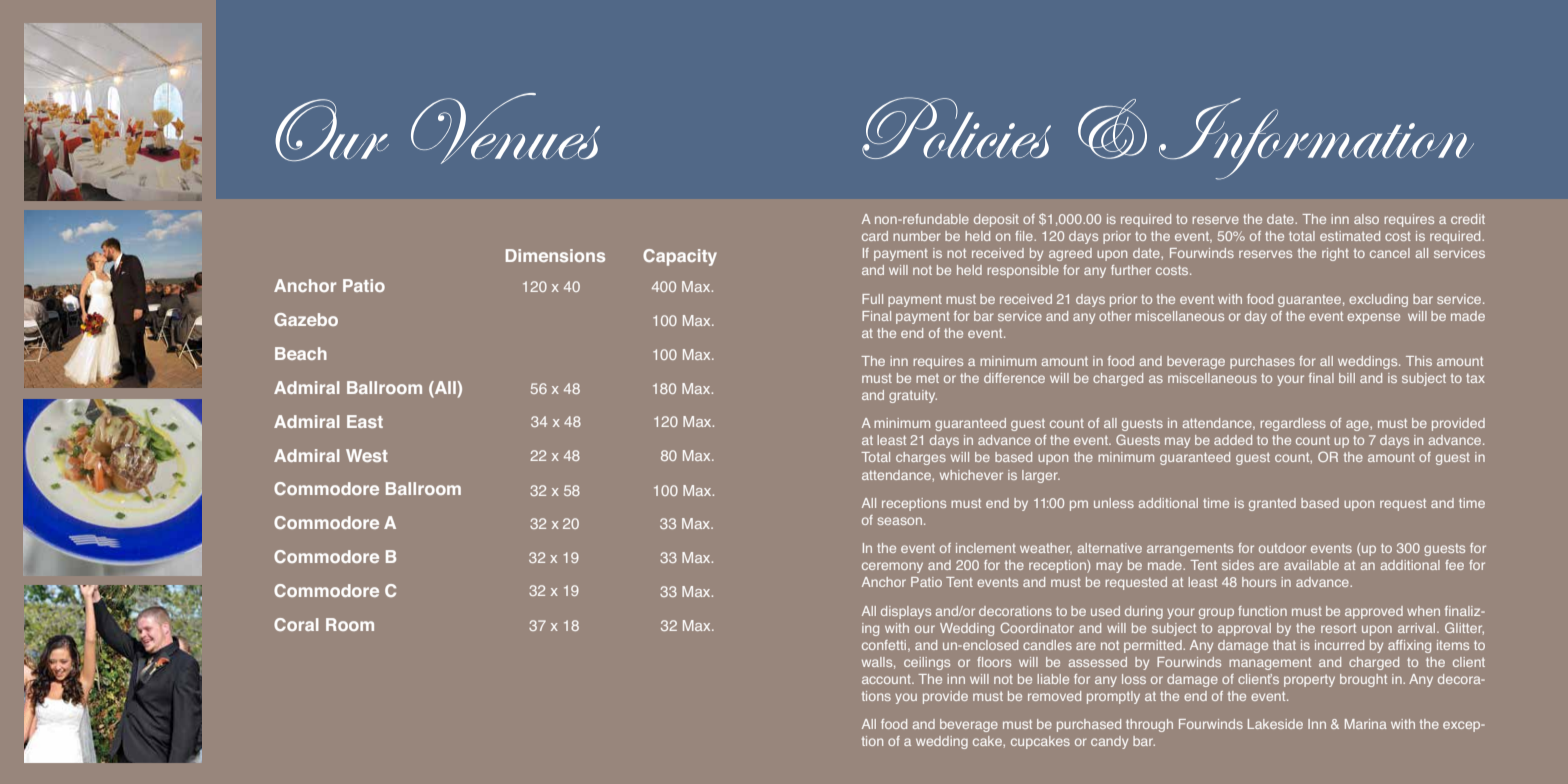  Describe the element at coordinates (885, 646) in the document. I see `confetti` at that location.
